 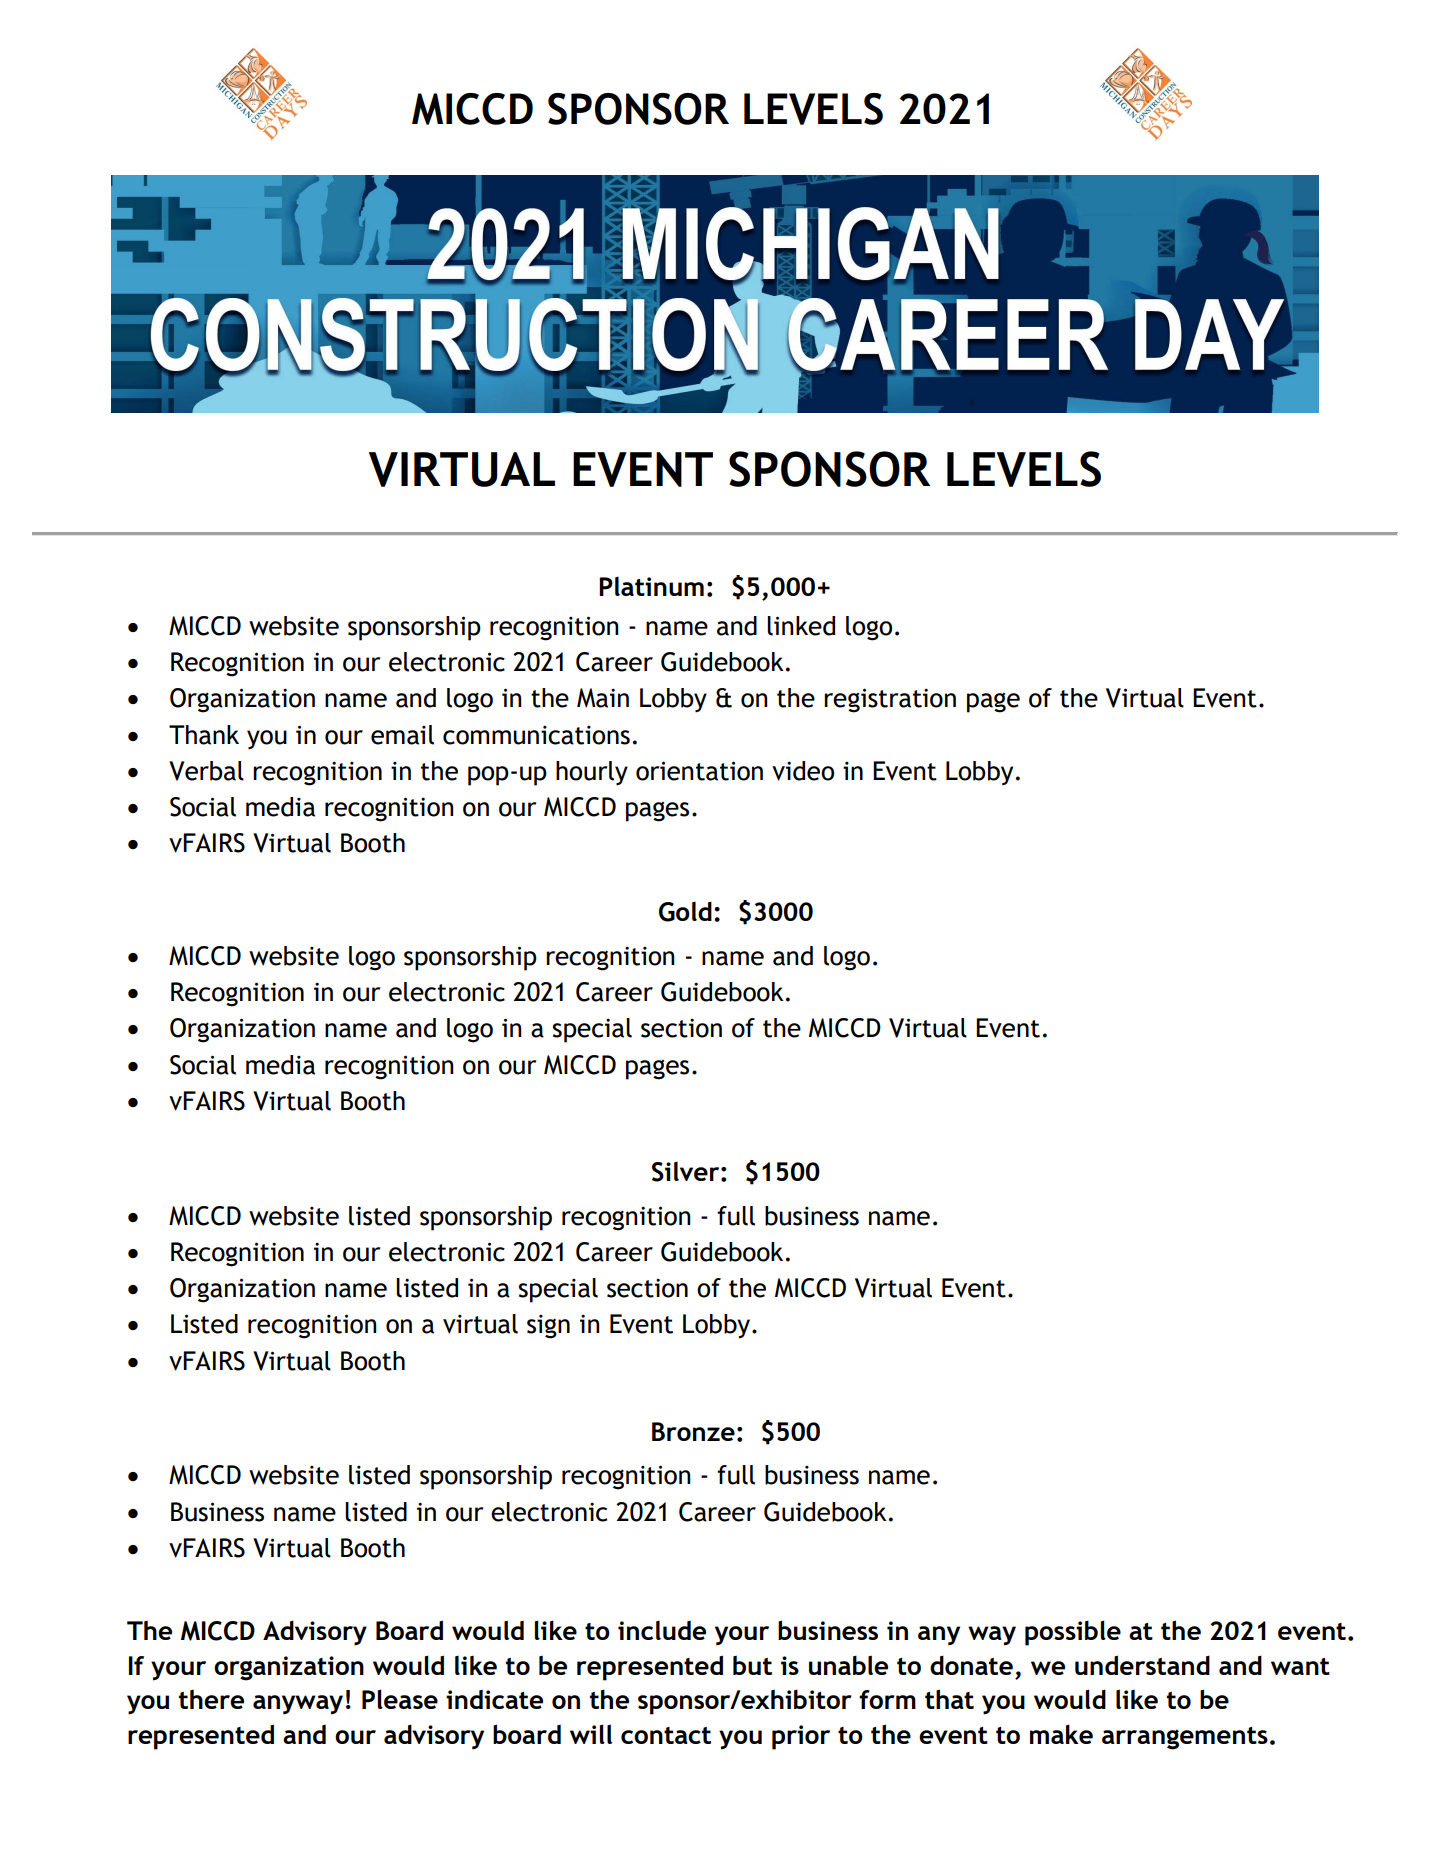 What do you see at coordinates (298, 1705) in the screenshot?
I see `anyway` at bounding box center [298, 1705].
